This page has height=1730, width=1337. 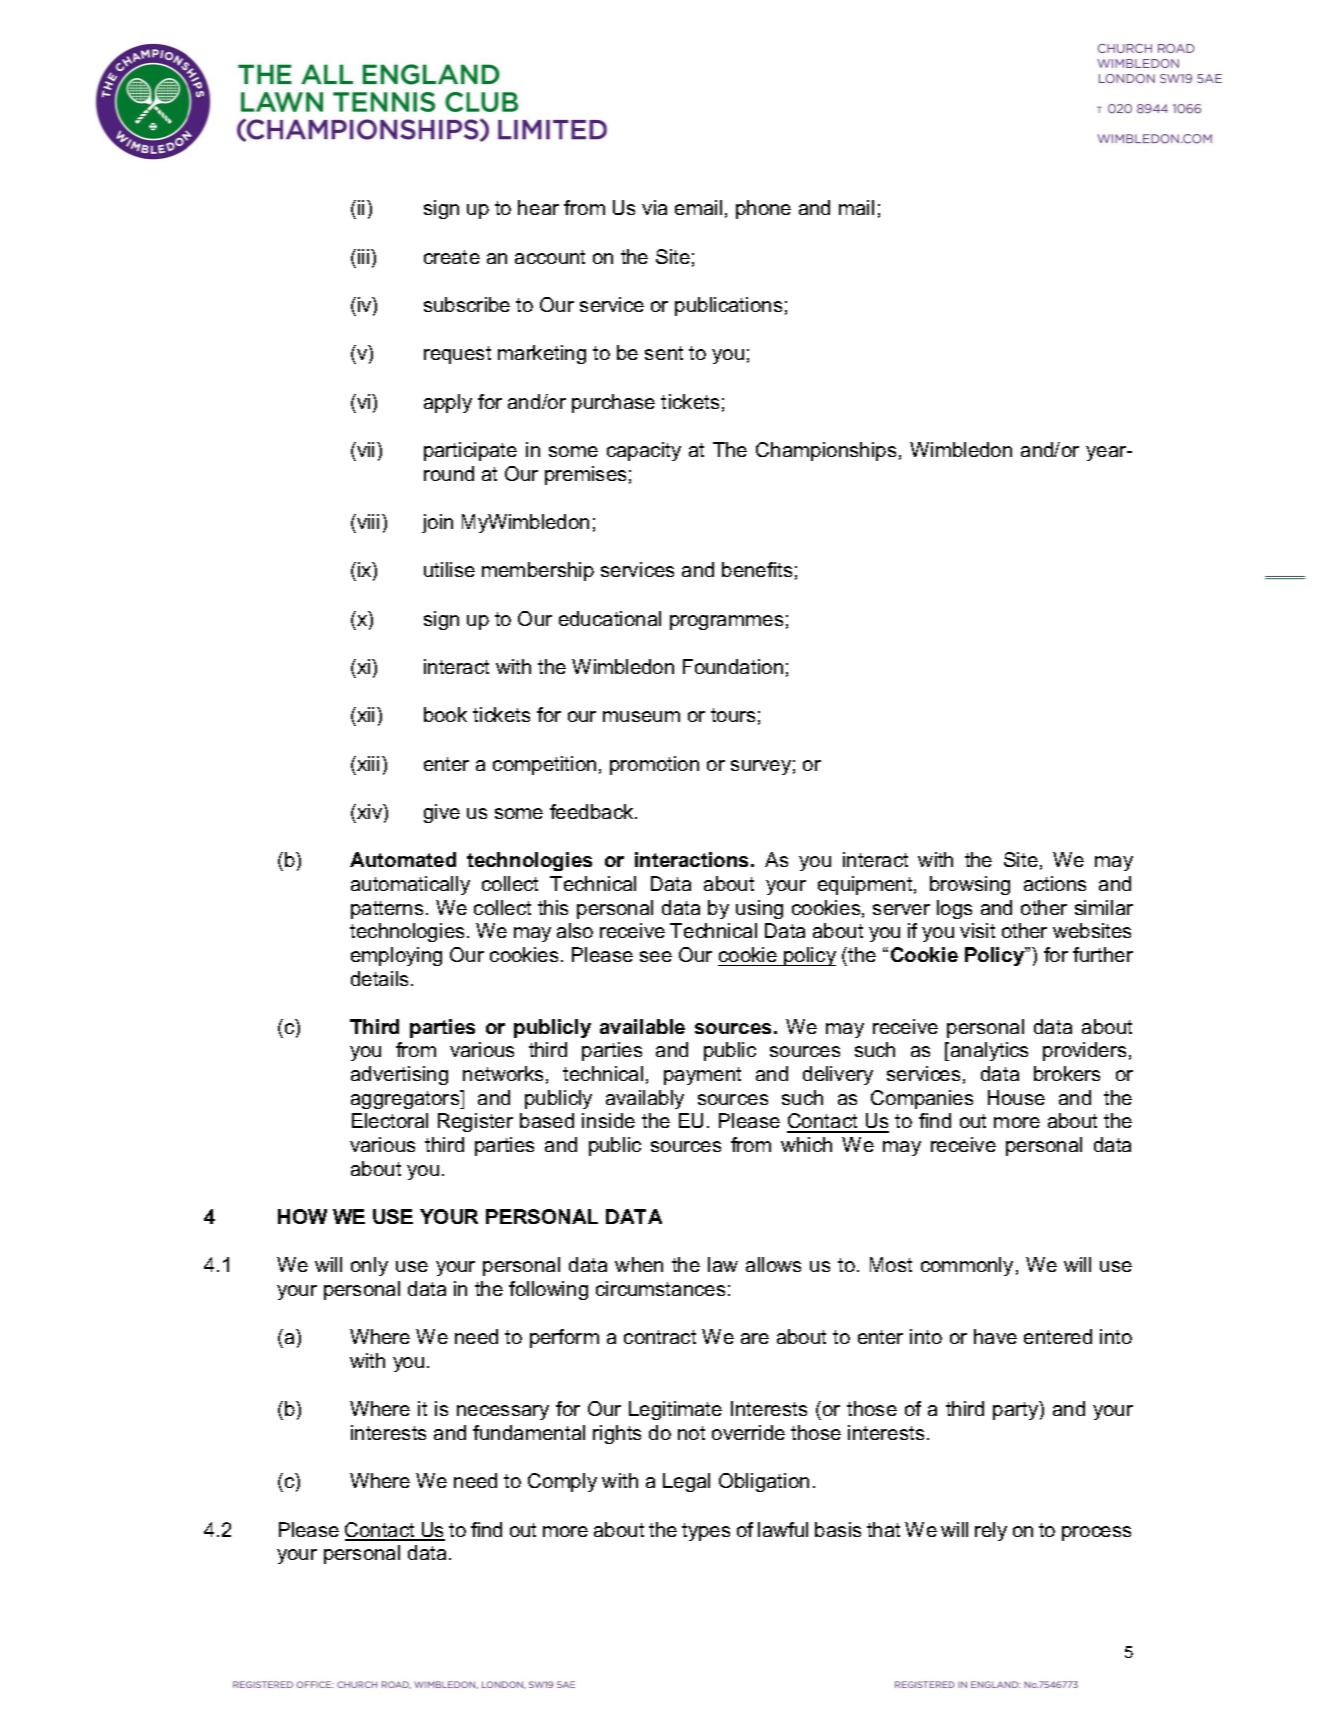 What do you see at coordinates (763, 209) in the page?
I see `phone` at bounding box center [763, 209].
